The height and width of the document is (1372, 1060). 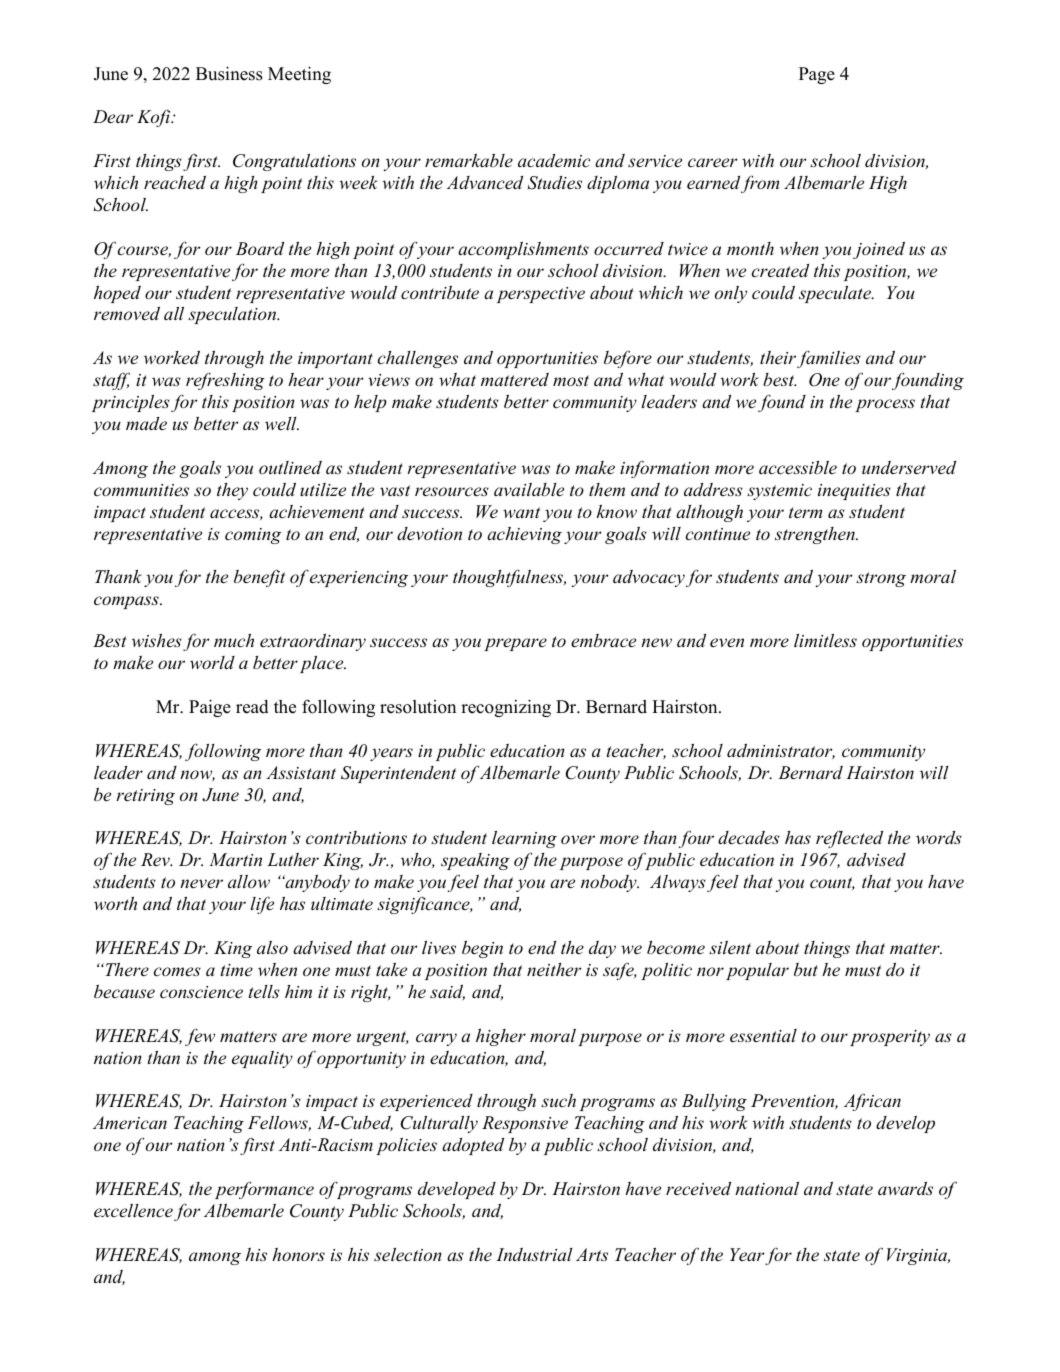 I want to click on awards, so click(x=905, y=1188).
